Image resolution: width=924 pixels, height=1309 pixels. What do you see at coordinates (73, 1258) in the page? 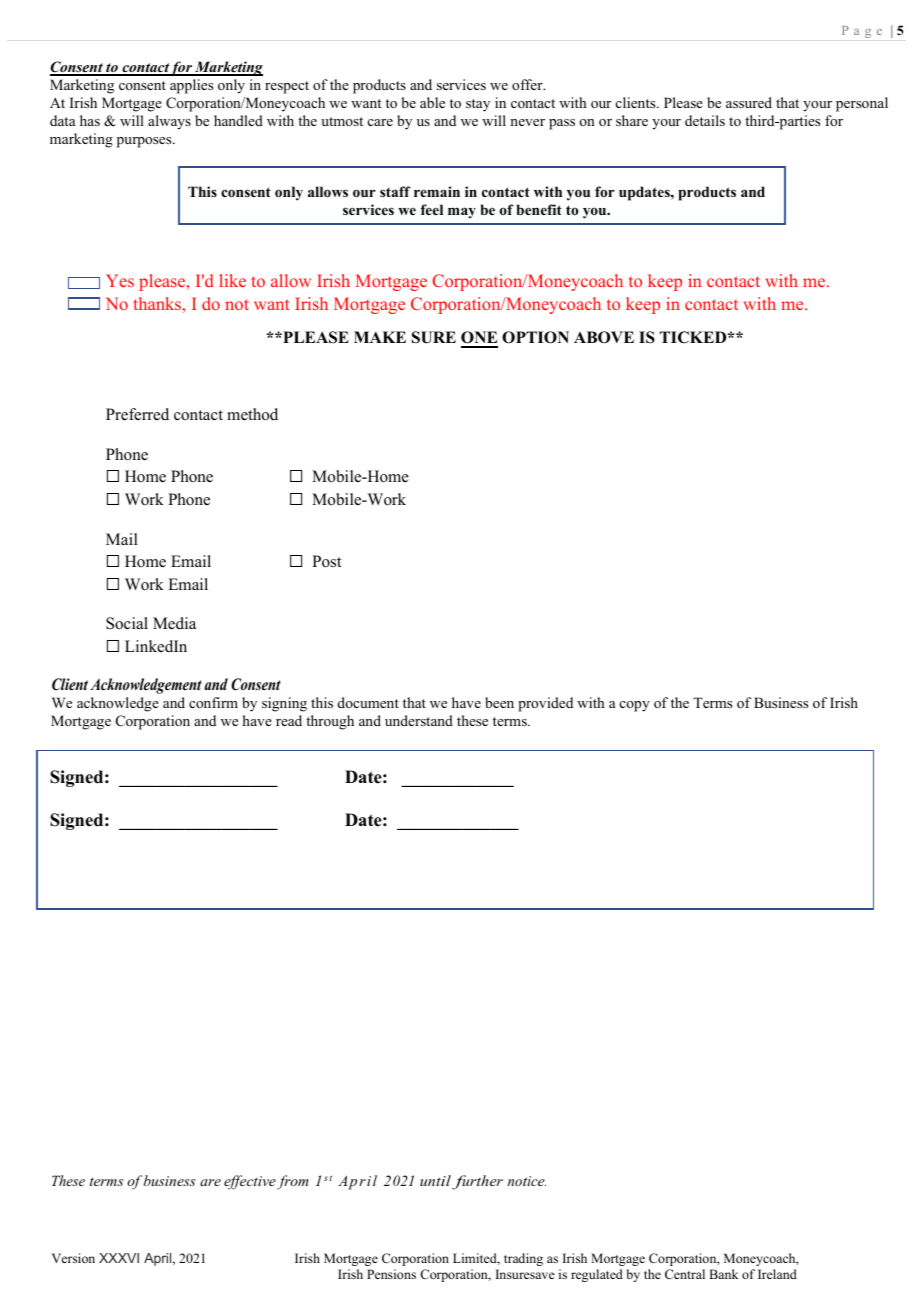
I see `Version` at bounding box center [73, 1258].
